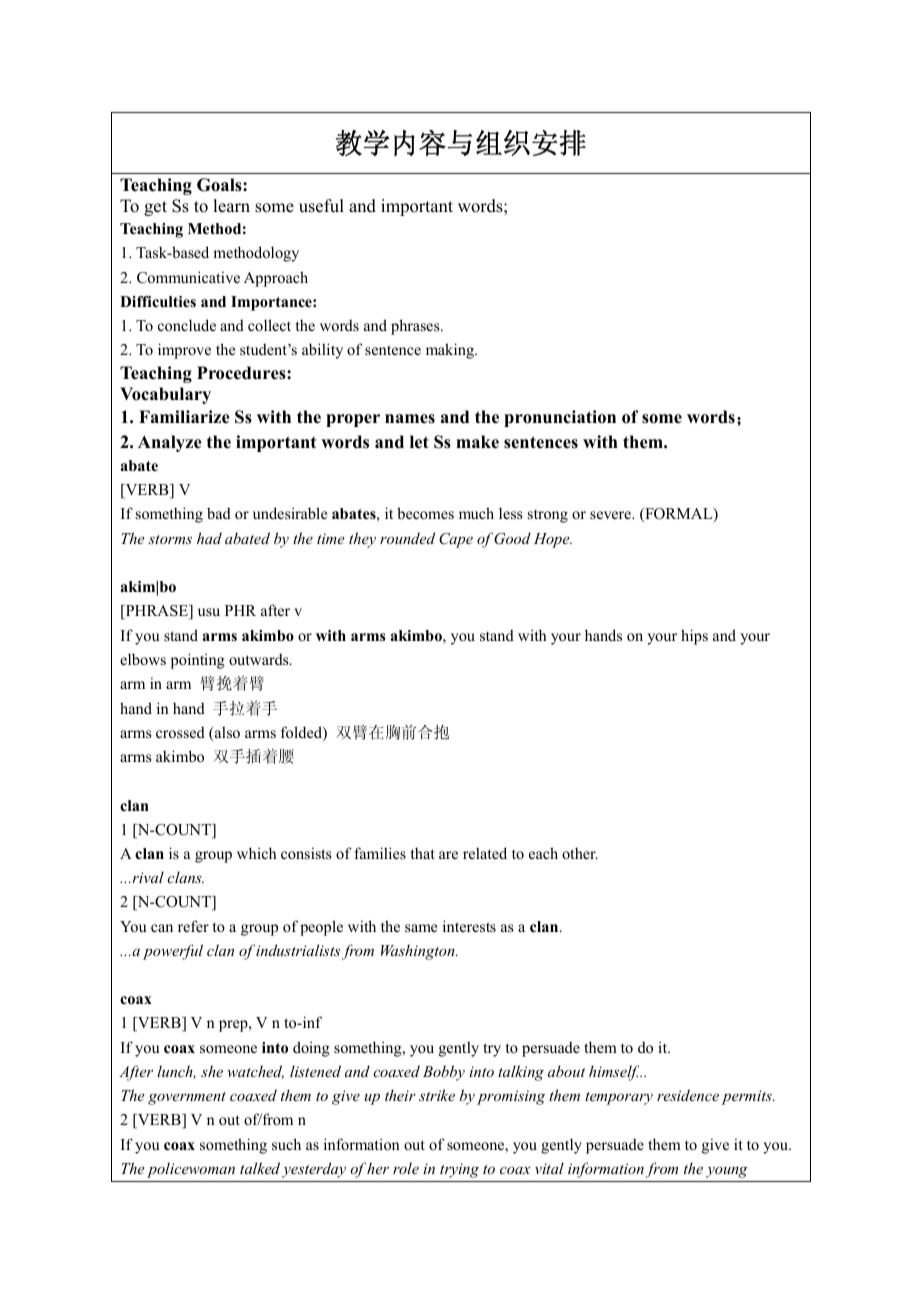 The width and height of the screenshot is (924, 1308). What do you see at coordinates (193, 926) in the screenshot?
I see `refer` at bounding box center [193, 926].
